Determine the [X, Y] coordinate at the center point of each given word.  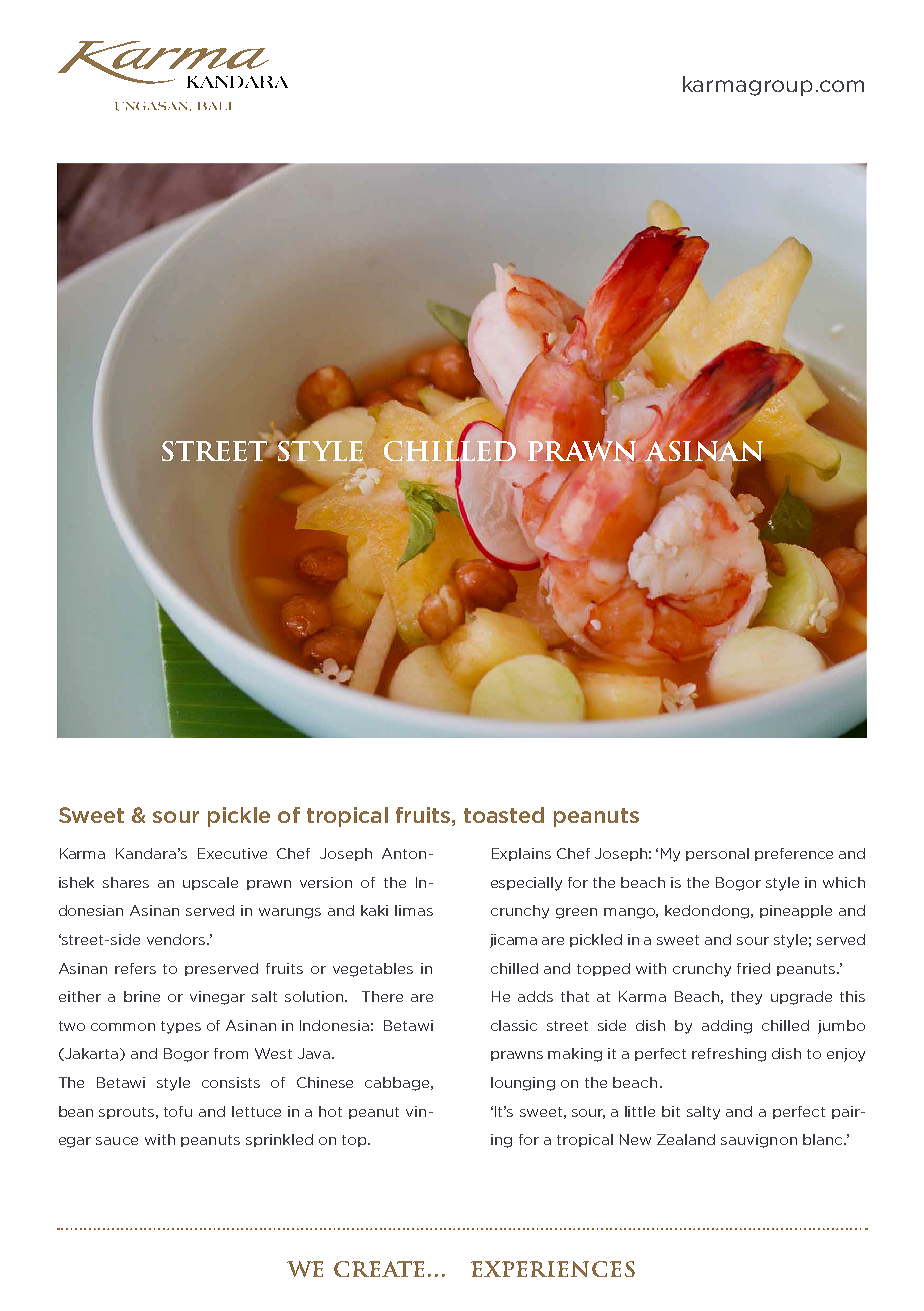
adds [535, 996]
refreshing [729, 1055]
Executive [232, 853]
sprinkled [279, 1140]
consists [231, 1082]
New [635, 1139]
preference [794, 854]
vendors [177, 939]
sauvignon [759, 1141]
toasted [504, 815]
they [746, 998]
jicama [513, 941]
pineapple [796, 911]
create [379, 1269]
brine [142, 996]
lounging [523, 1084]
